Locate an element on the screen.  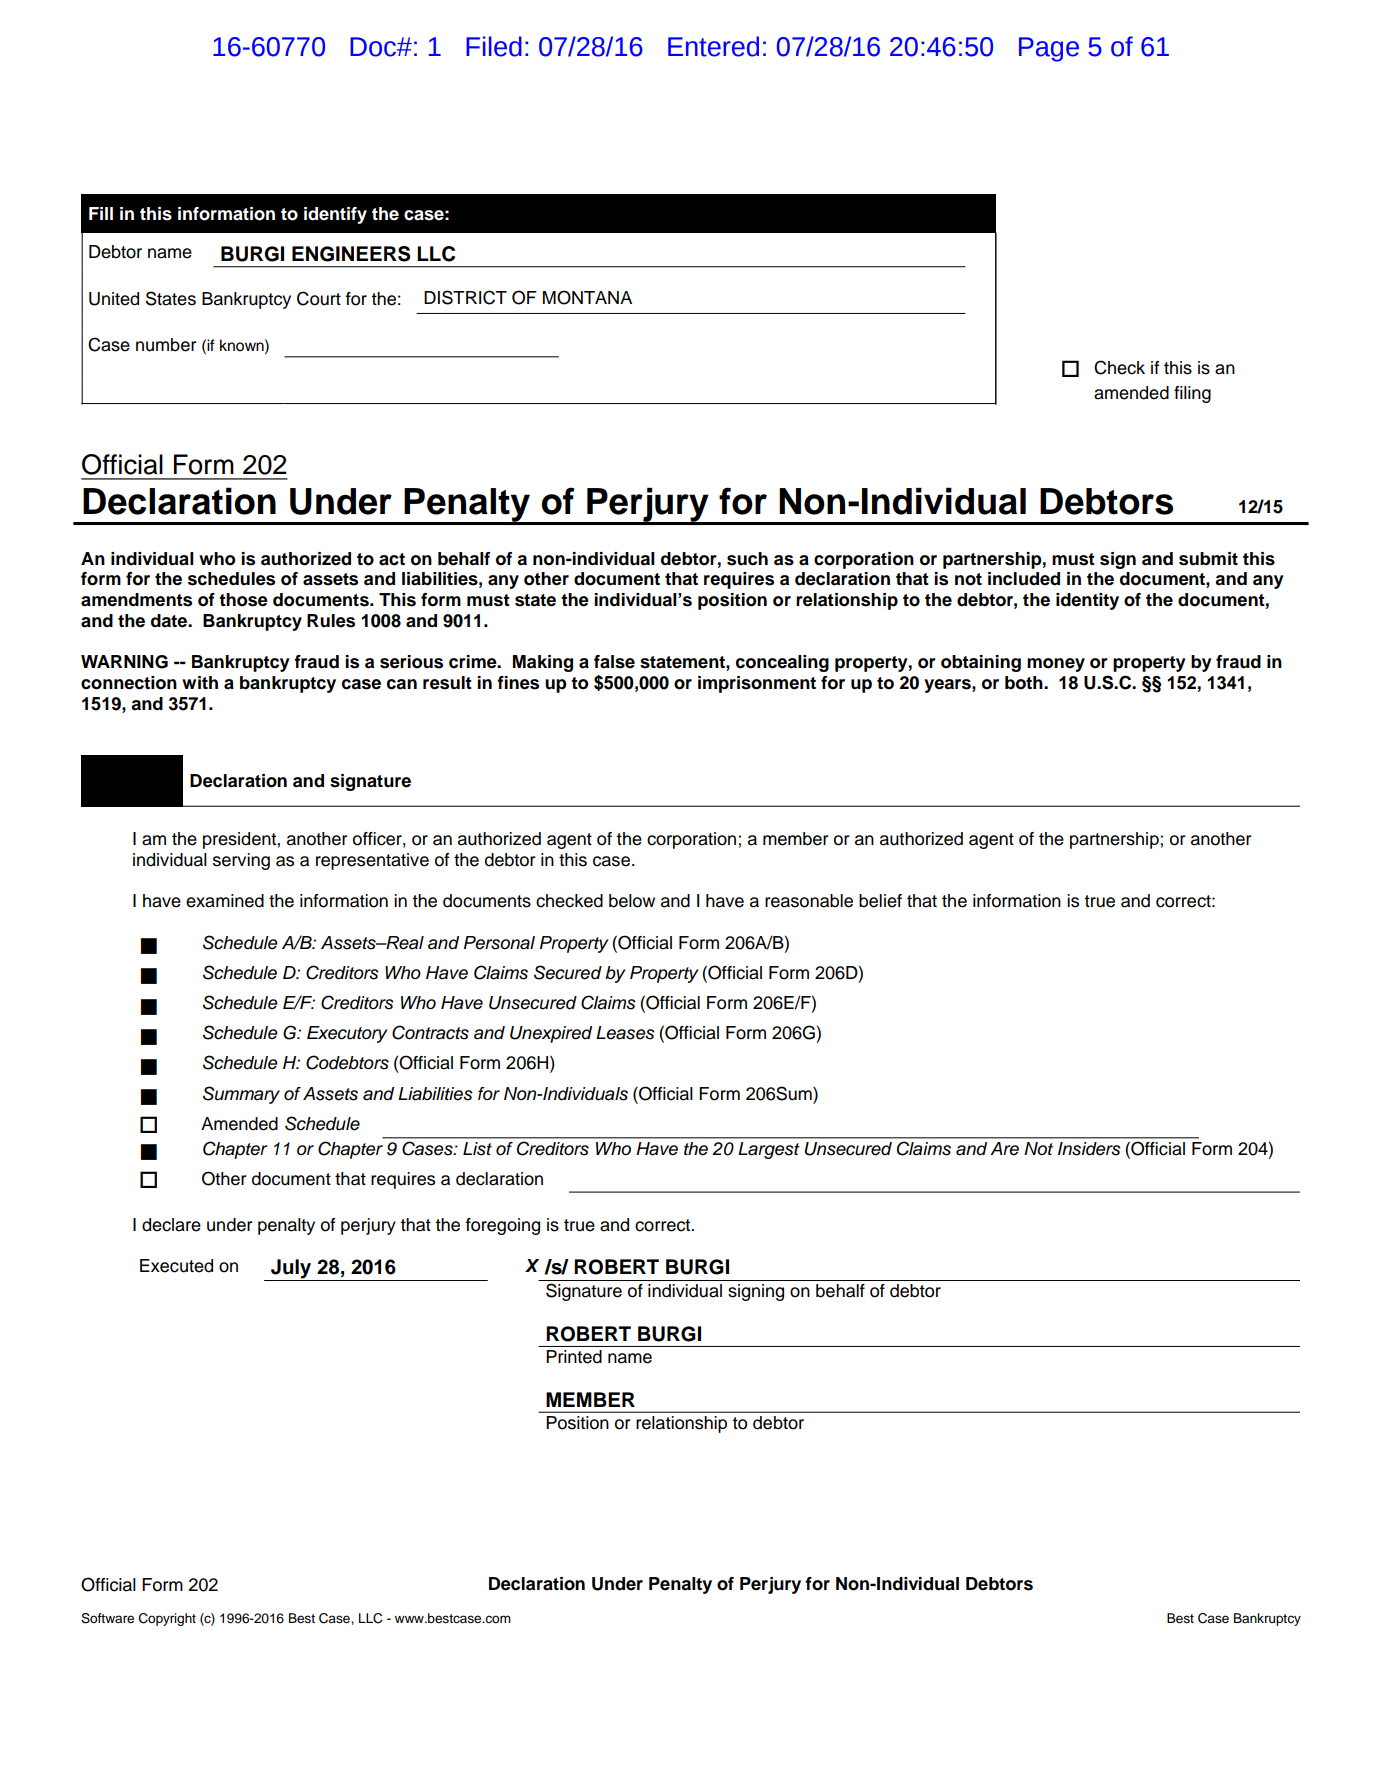
Page is located at coordinates (1049, 49).
